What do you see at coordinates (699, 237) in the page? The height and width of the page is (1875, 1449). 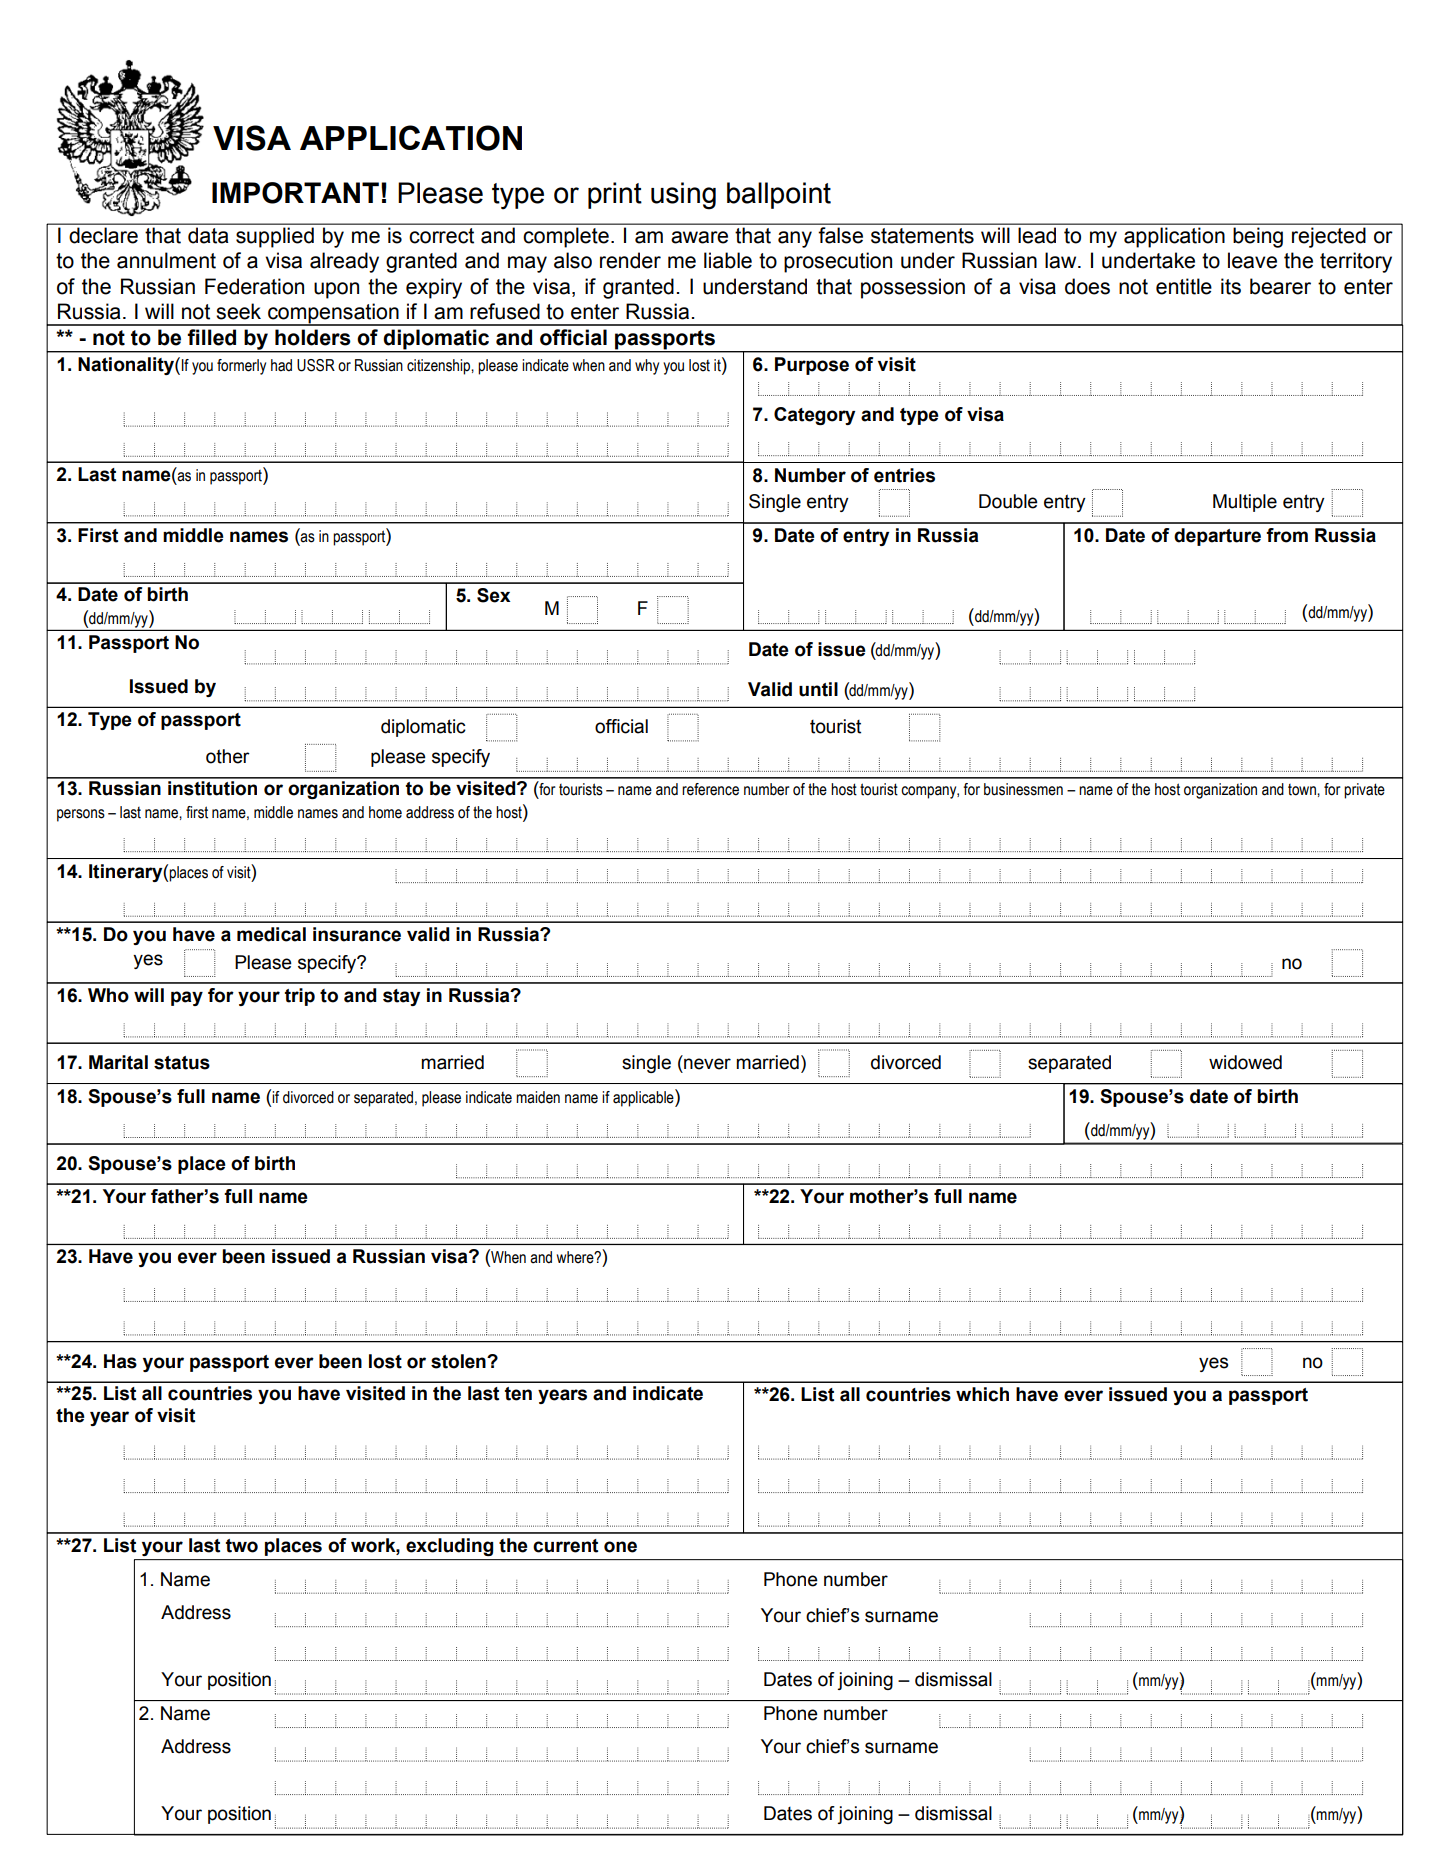 I see `aware` at bounding box center [699, 237].
